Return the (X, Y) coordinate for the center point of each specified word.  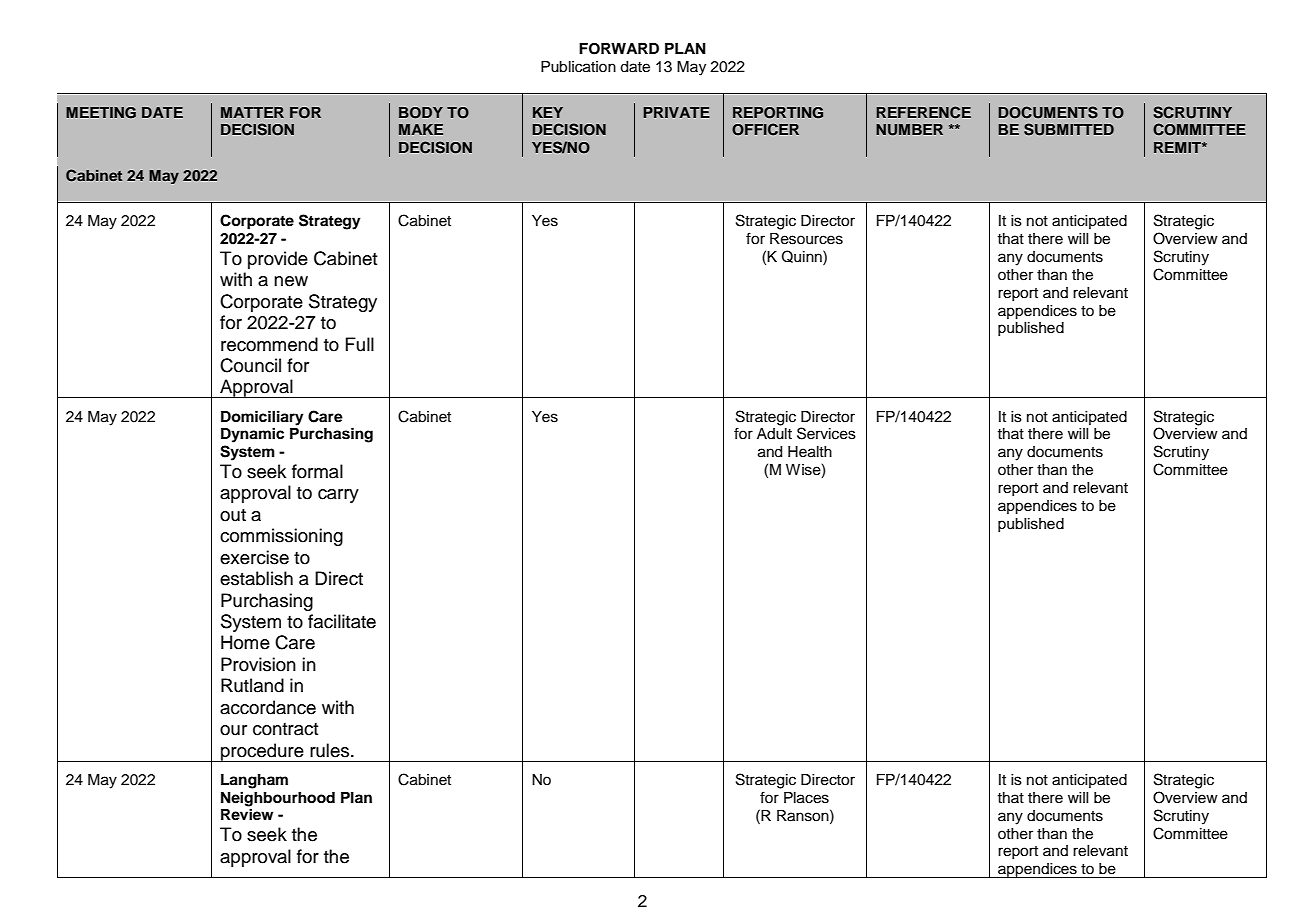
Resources (806, 239)
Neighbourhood (278, 799)
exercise (254, 557)
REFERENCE (923, 112)
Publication (578, 67)
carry (338, 496)
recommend (269, 344)
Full (360, 344)
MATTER (252, 112)
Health (810, 452)
